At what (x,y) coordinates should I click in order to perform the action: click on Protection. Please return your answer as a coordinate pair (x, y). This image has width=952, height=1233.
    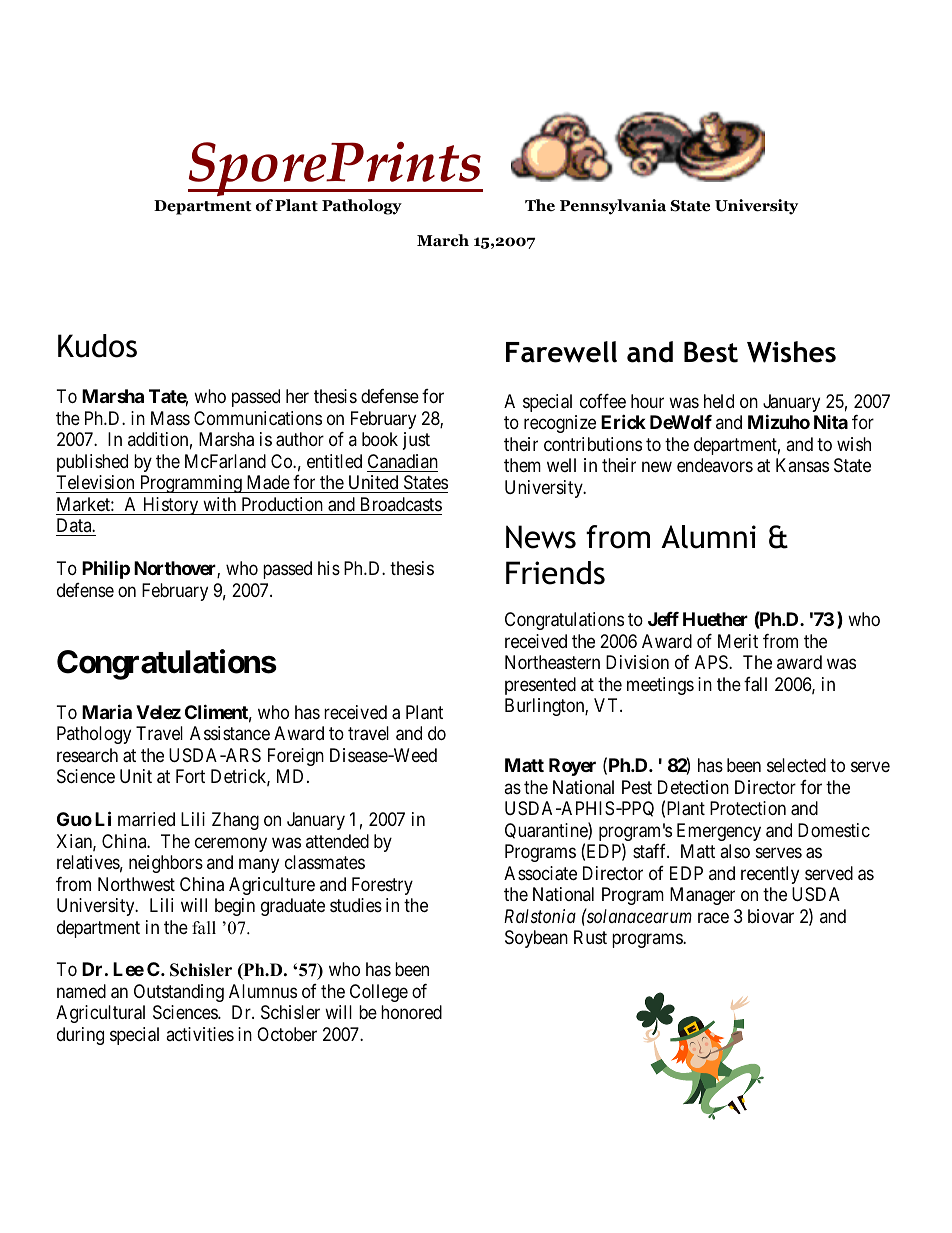
    Looking at the image, I should click on (748, 808).
